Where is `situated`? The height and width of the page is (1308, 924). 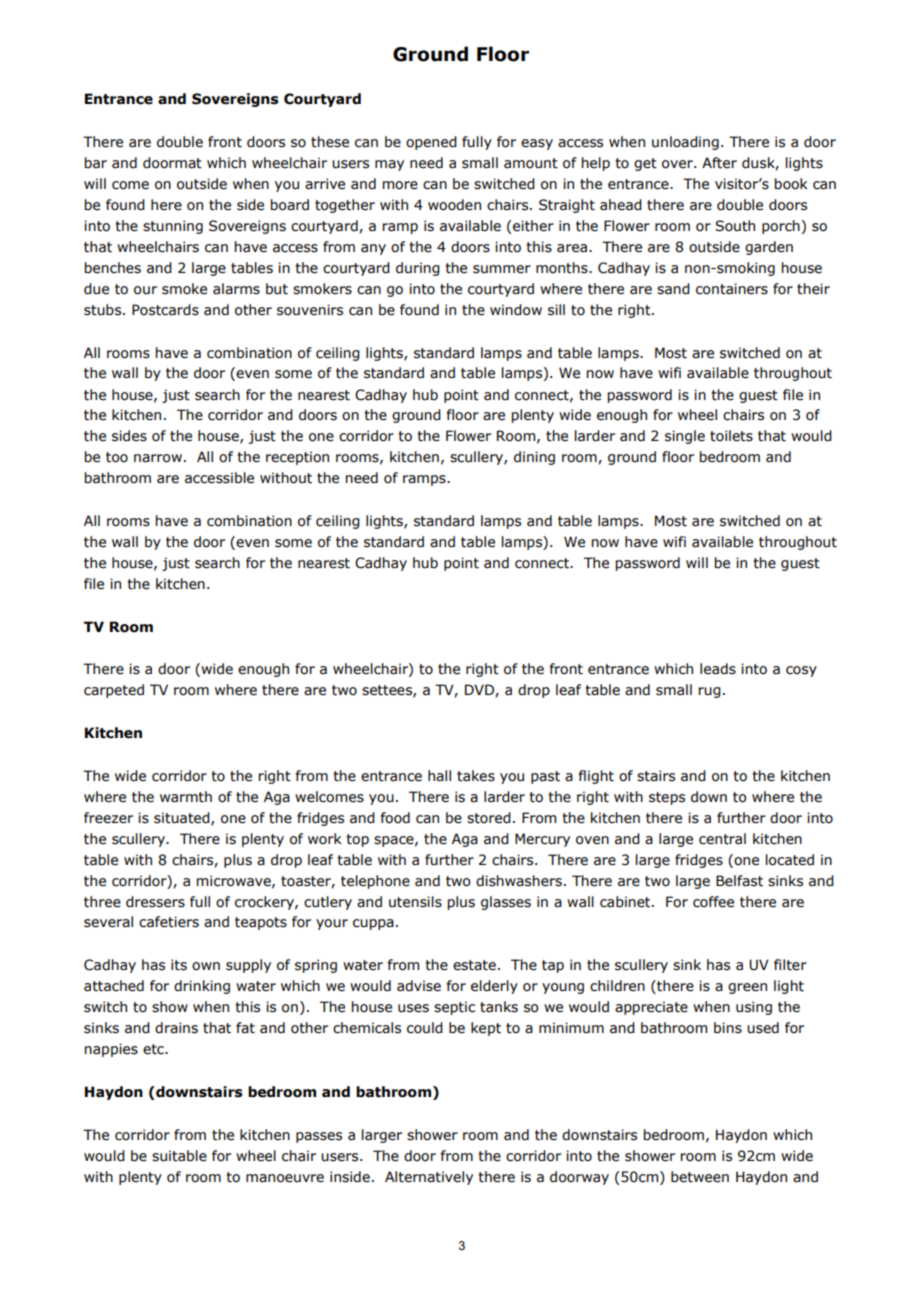
situated is located at coordinates (183, 818).
